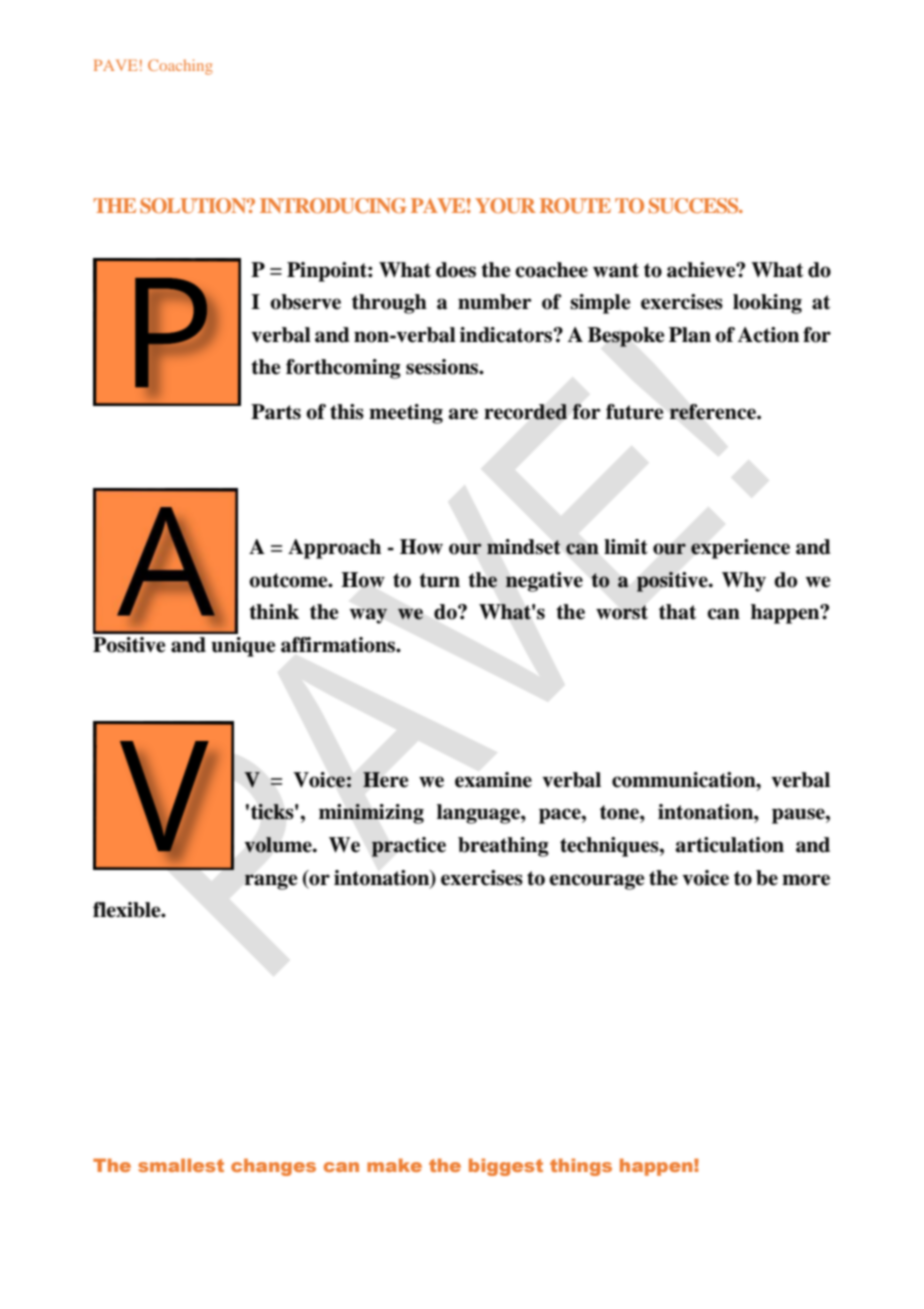 This document has height=1309, width=924. I want to click on Coaching, so click(180, 67).
